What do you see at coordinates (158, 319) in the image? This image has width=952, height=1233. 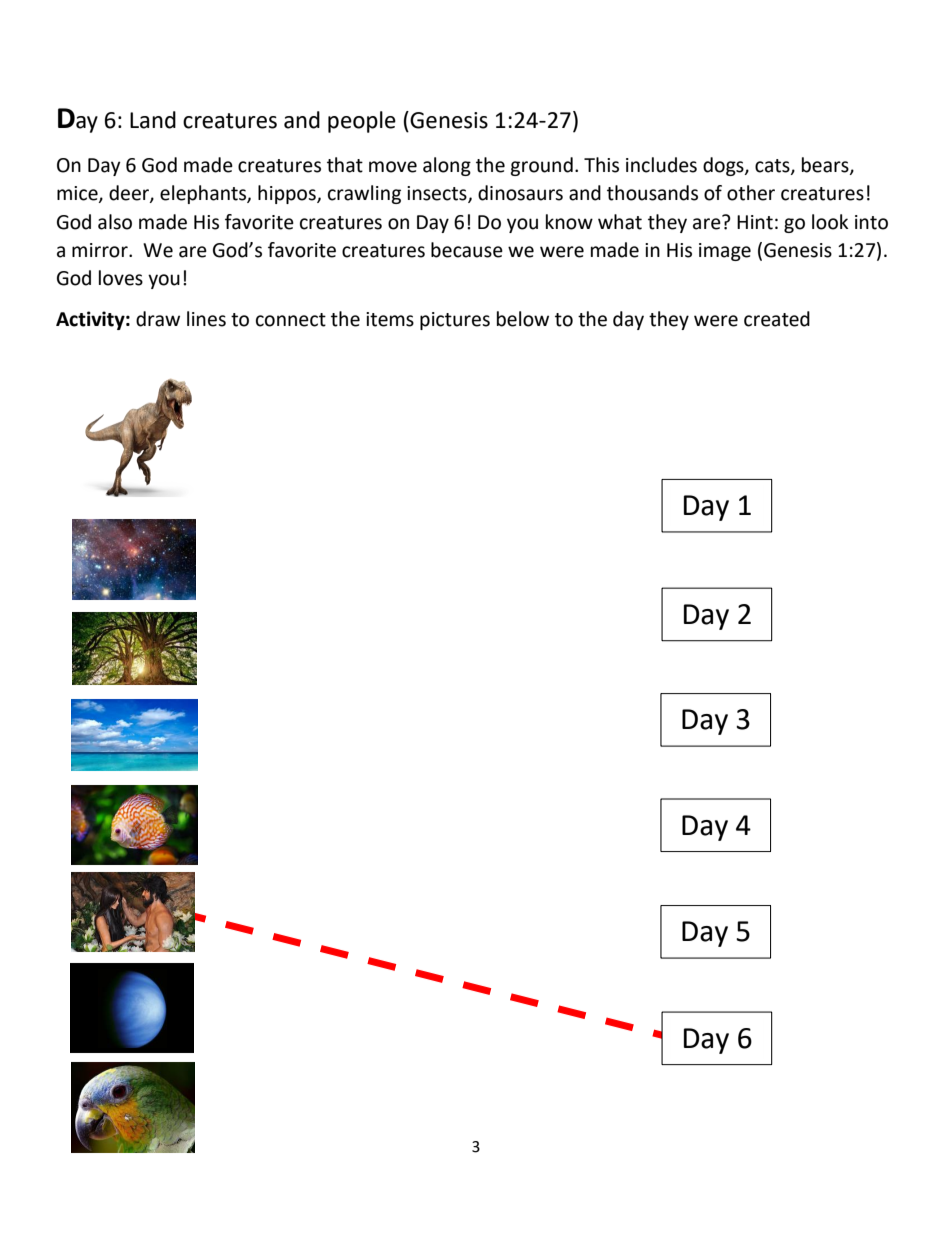 I see `draw` at bounding box center [158, 319].
